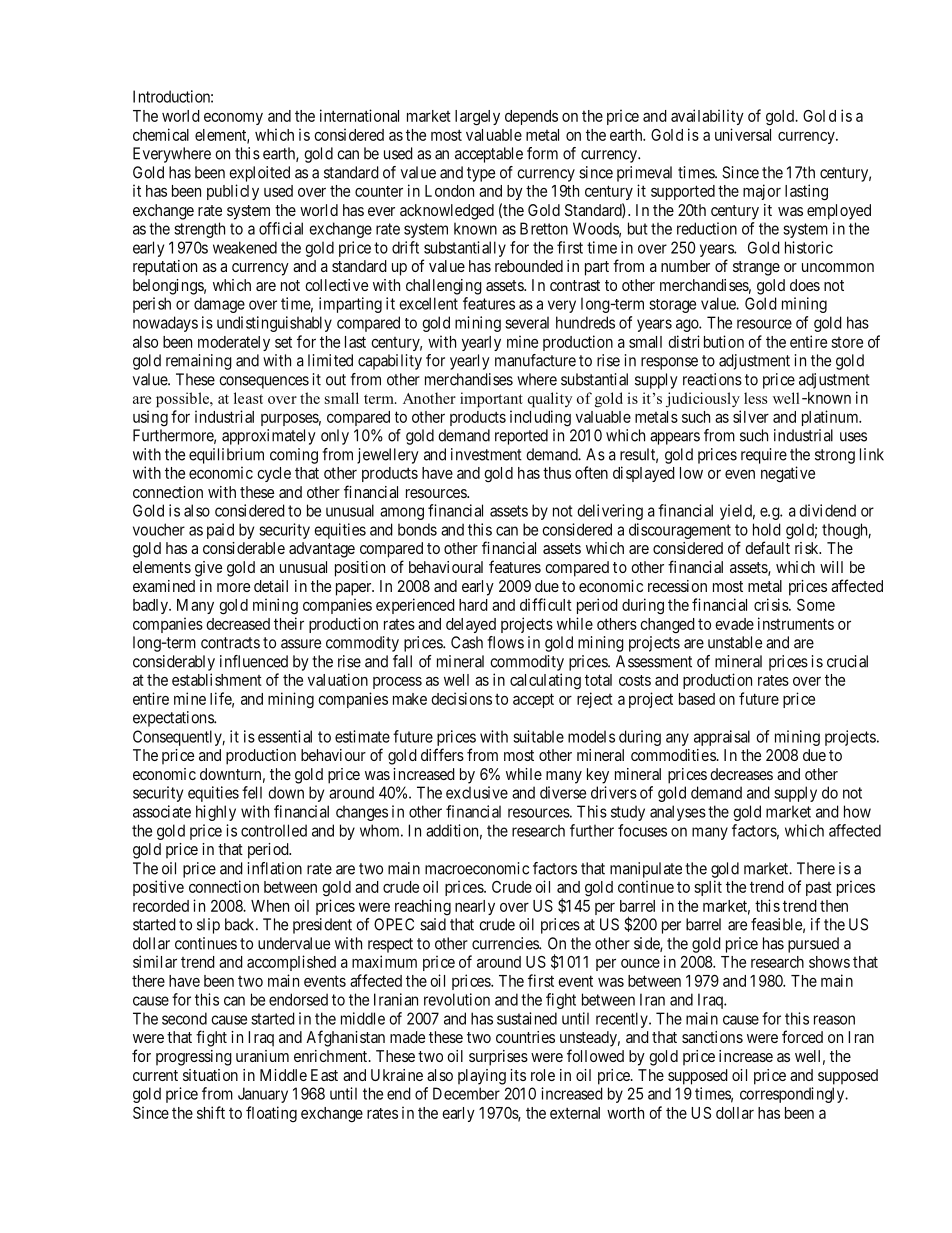  What do you see at coordinates (743, 134) in the screenshot?
I see `universal` at bounding box center [743, 134].
